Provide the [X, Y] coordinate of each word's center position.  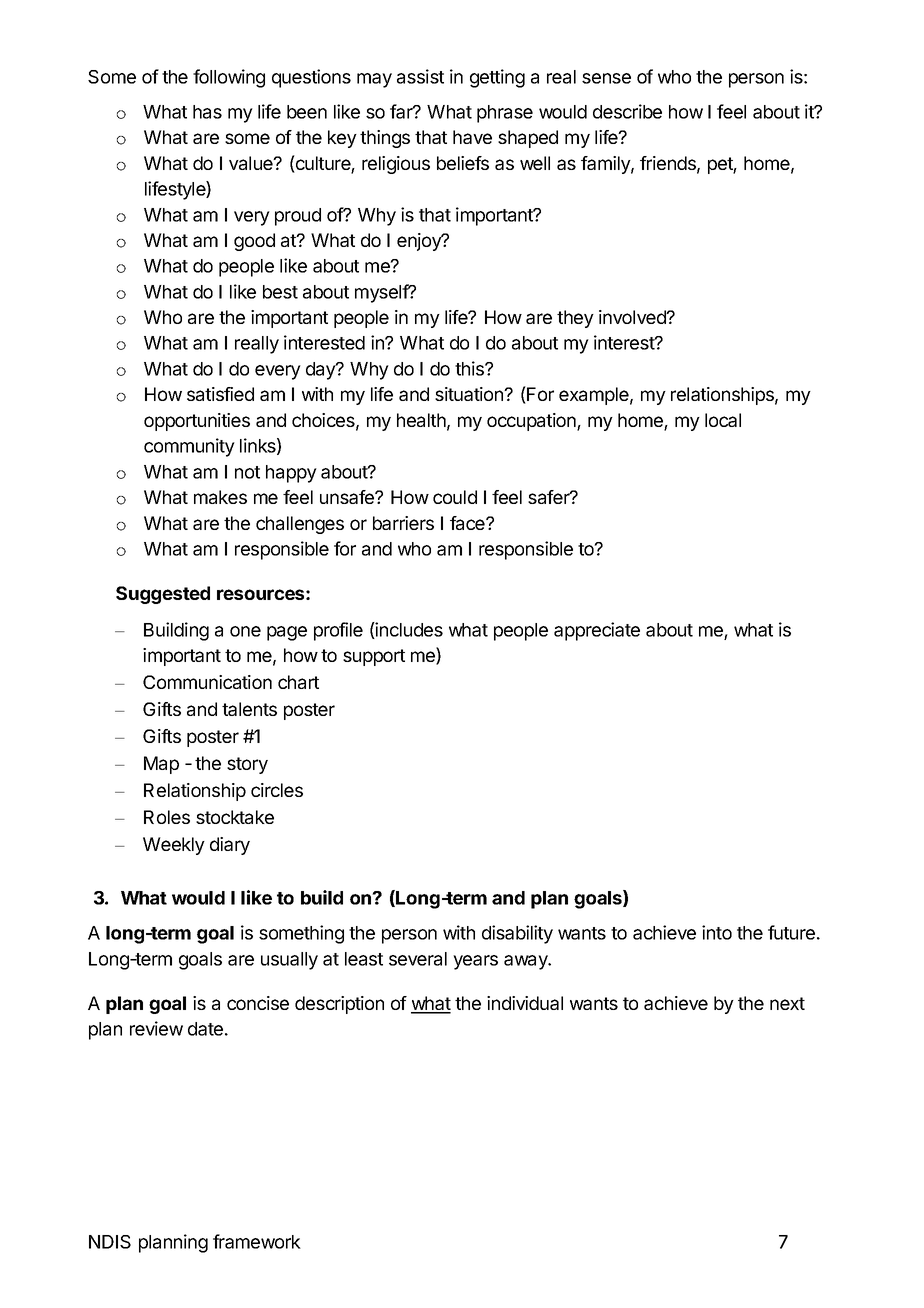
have [472, 137]
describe [627, 111]
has [207, 112]
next [787, 1003]
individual [525, 1003]
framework [257, 1241]
